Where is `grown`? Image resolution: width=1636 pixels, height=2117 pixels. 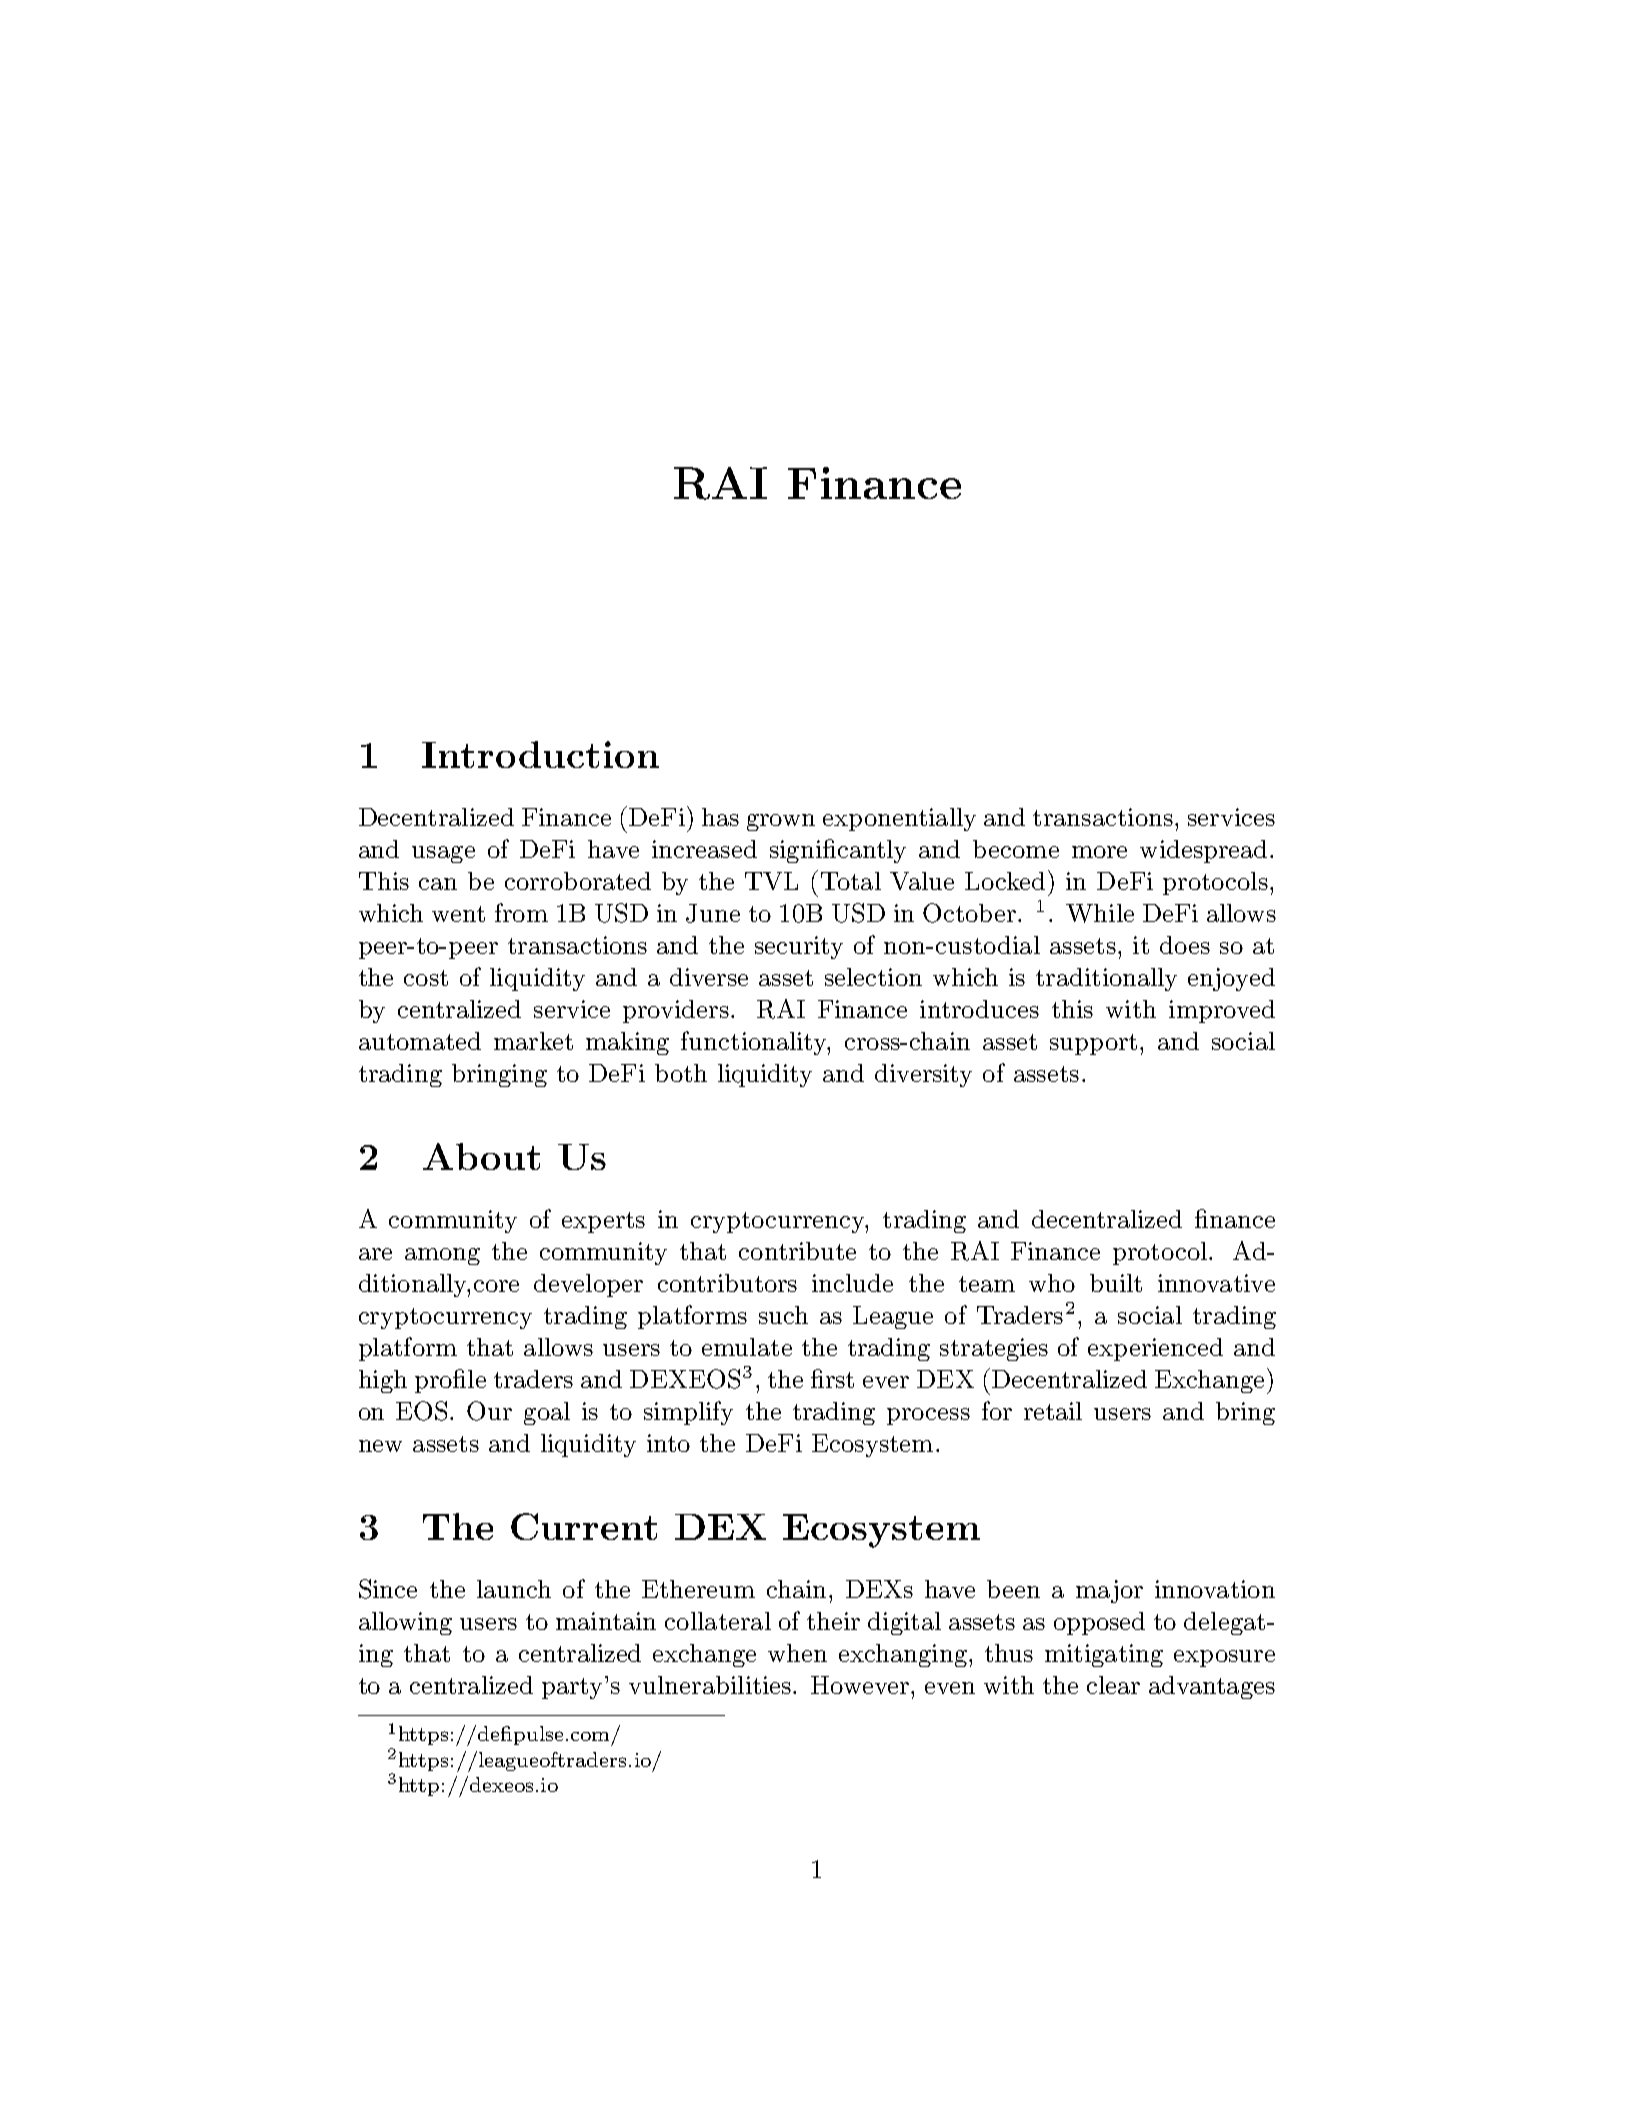
grown is located at coordinates (781, 822).
